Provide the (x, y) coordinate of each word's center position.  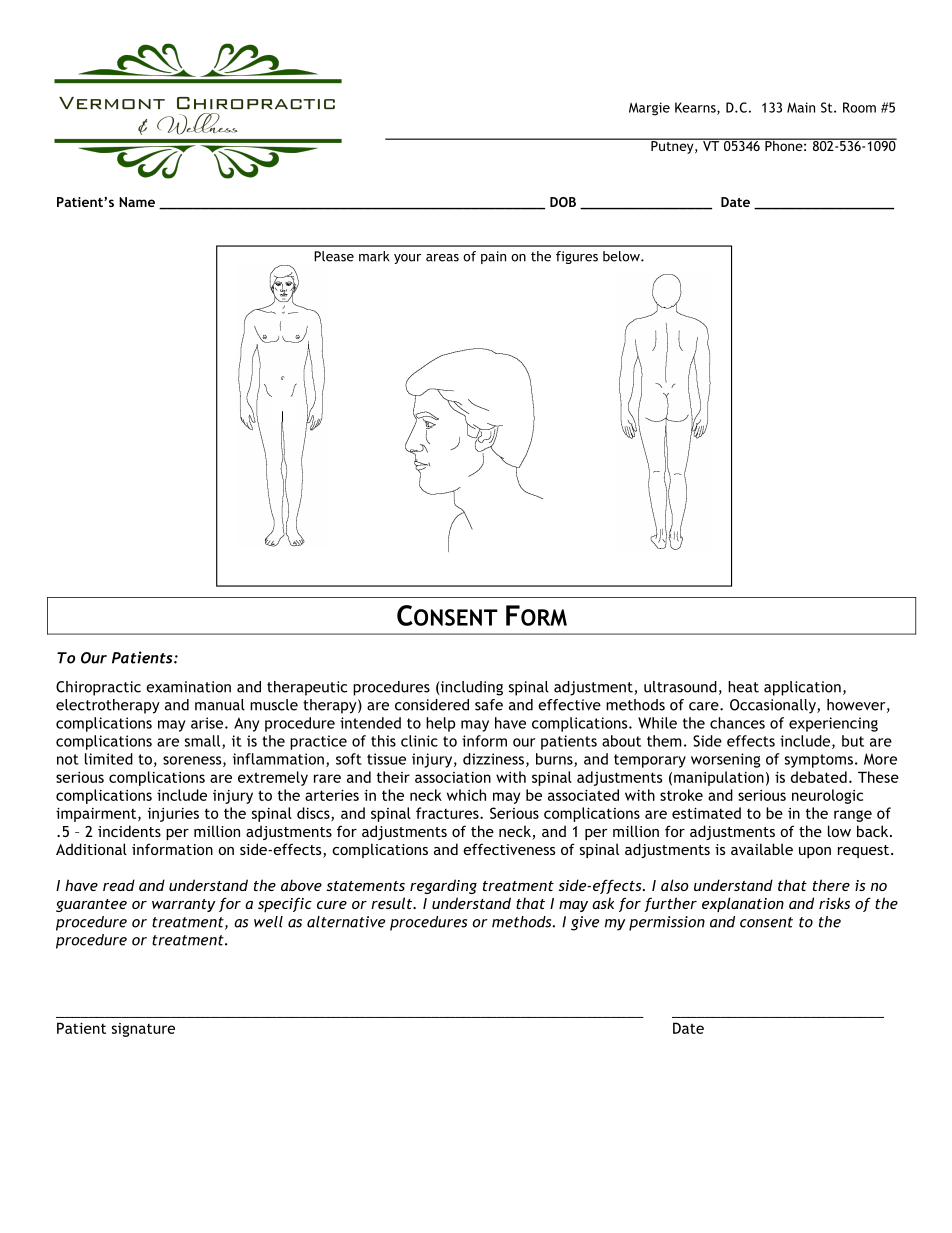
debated (819, 777)
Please (334, 256)
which (466, 795)
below (622, 256)
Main (801, 107)
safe (489, 705)
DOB (563, 202)
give (585, 923)
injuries (173, 815)
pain (493, 257)
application (802, 688)
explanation (743, 904)
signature (143, 1030)
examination (188, 687)
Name (137, 202)
